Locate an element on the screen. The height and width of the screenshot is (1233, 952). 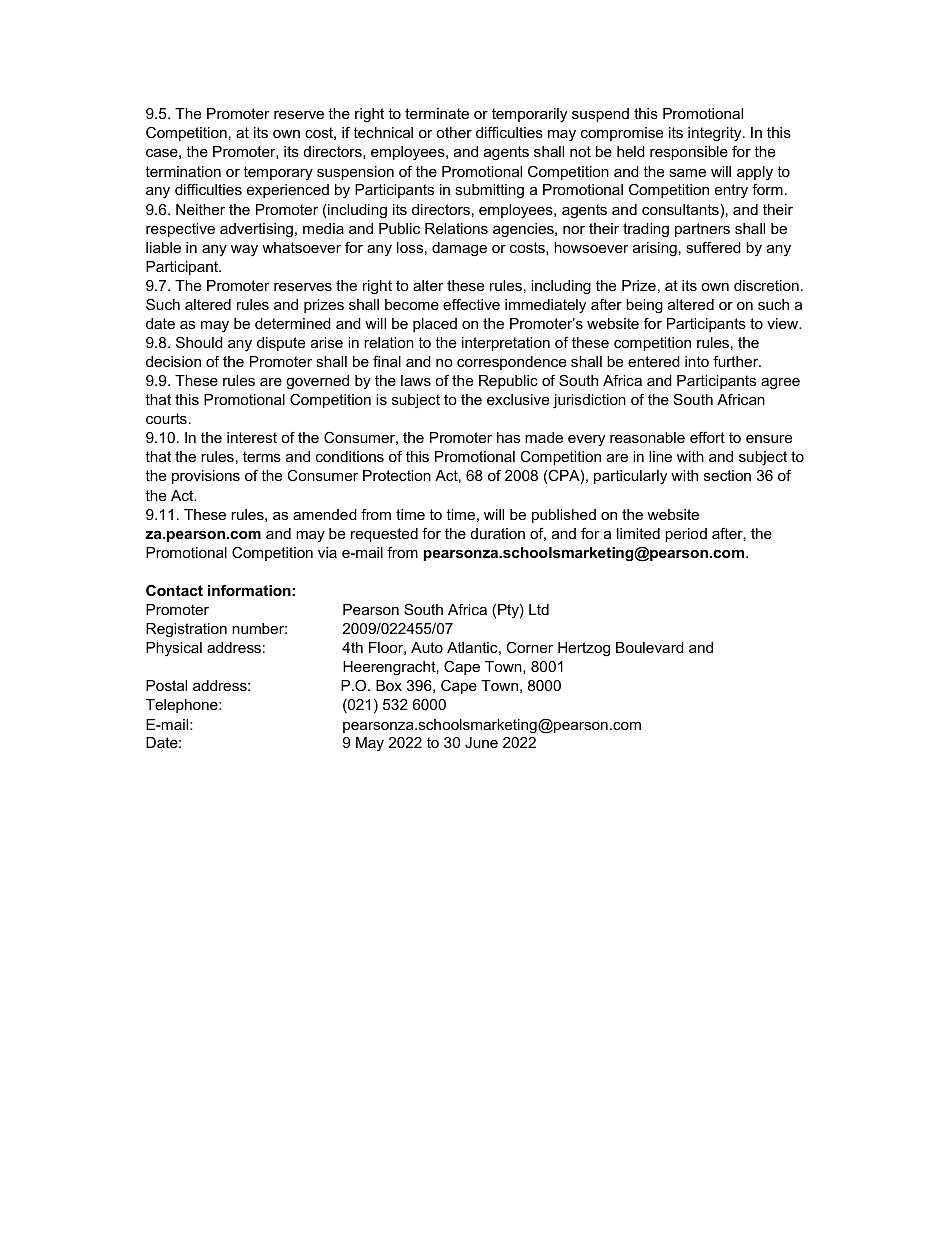
damage is located at coordinates (459, 249).
